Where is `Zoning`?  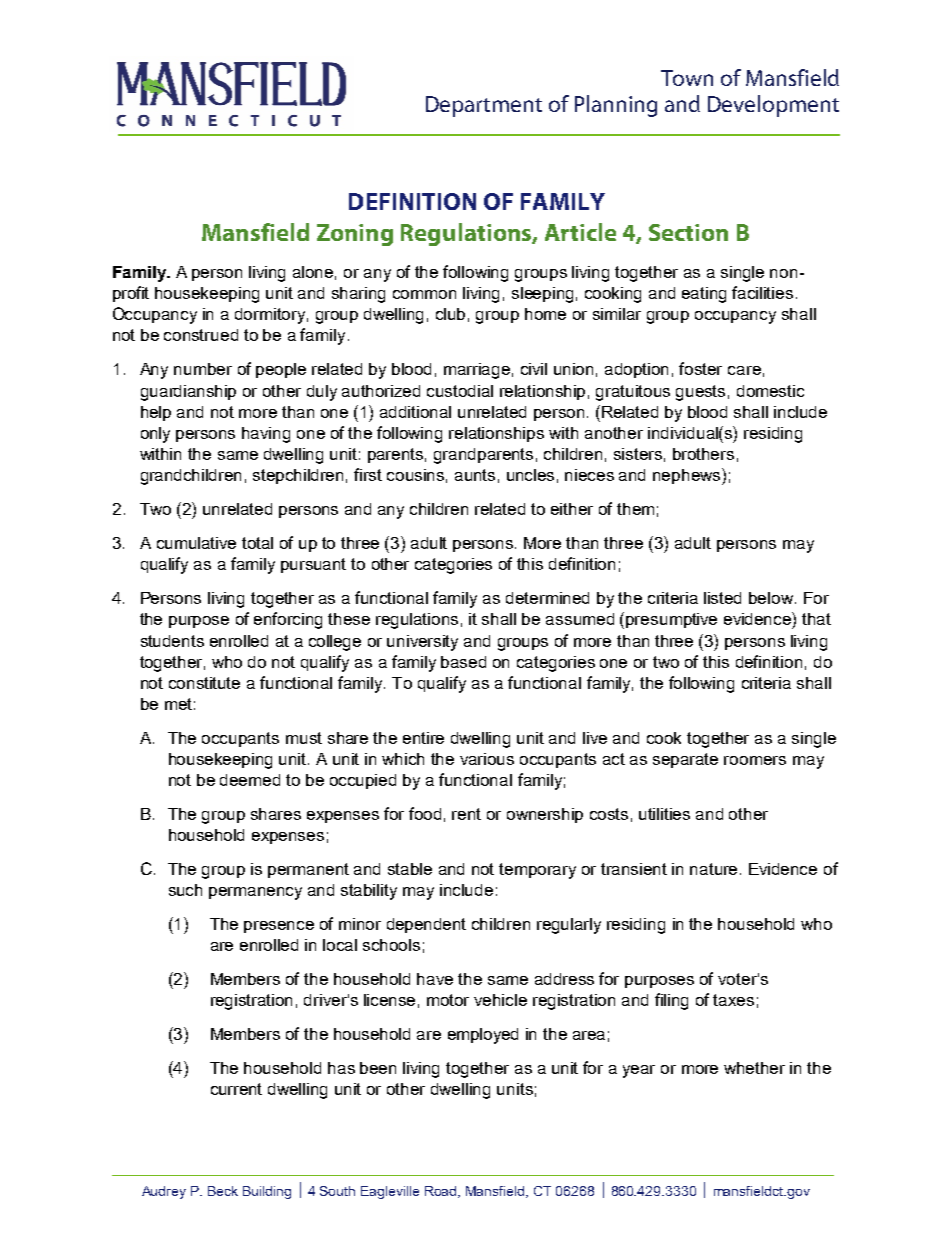
Zoning is located at coordinates (355, 235).
